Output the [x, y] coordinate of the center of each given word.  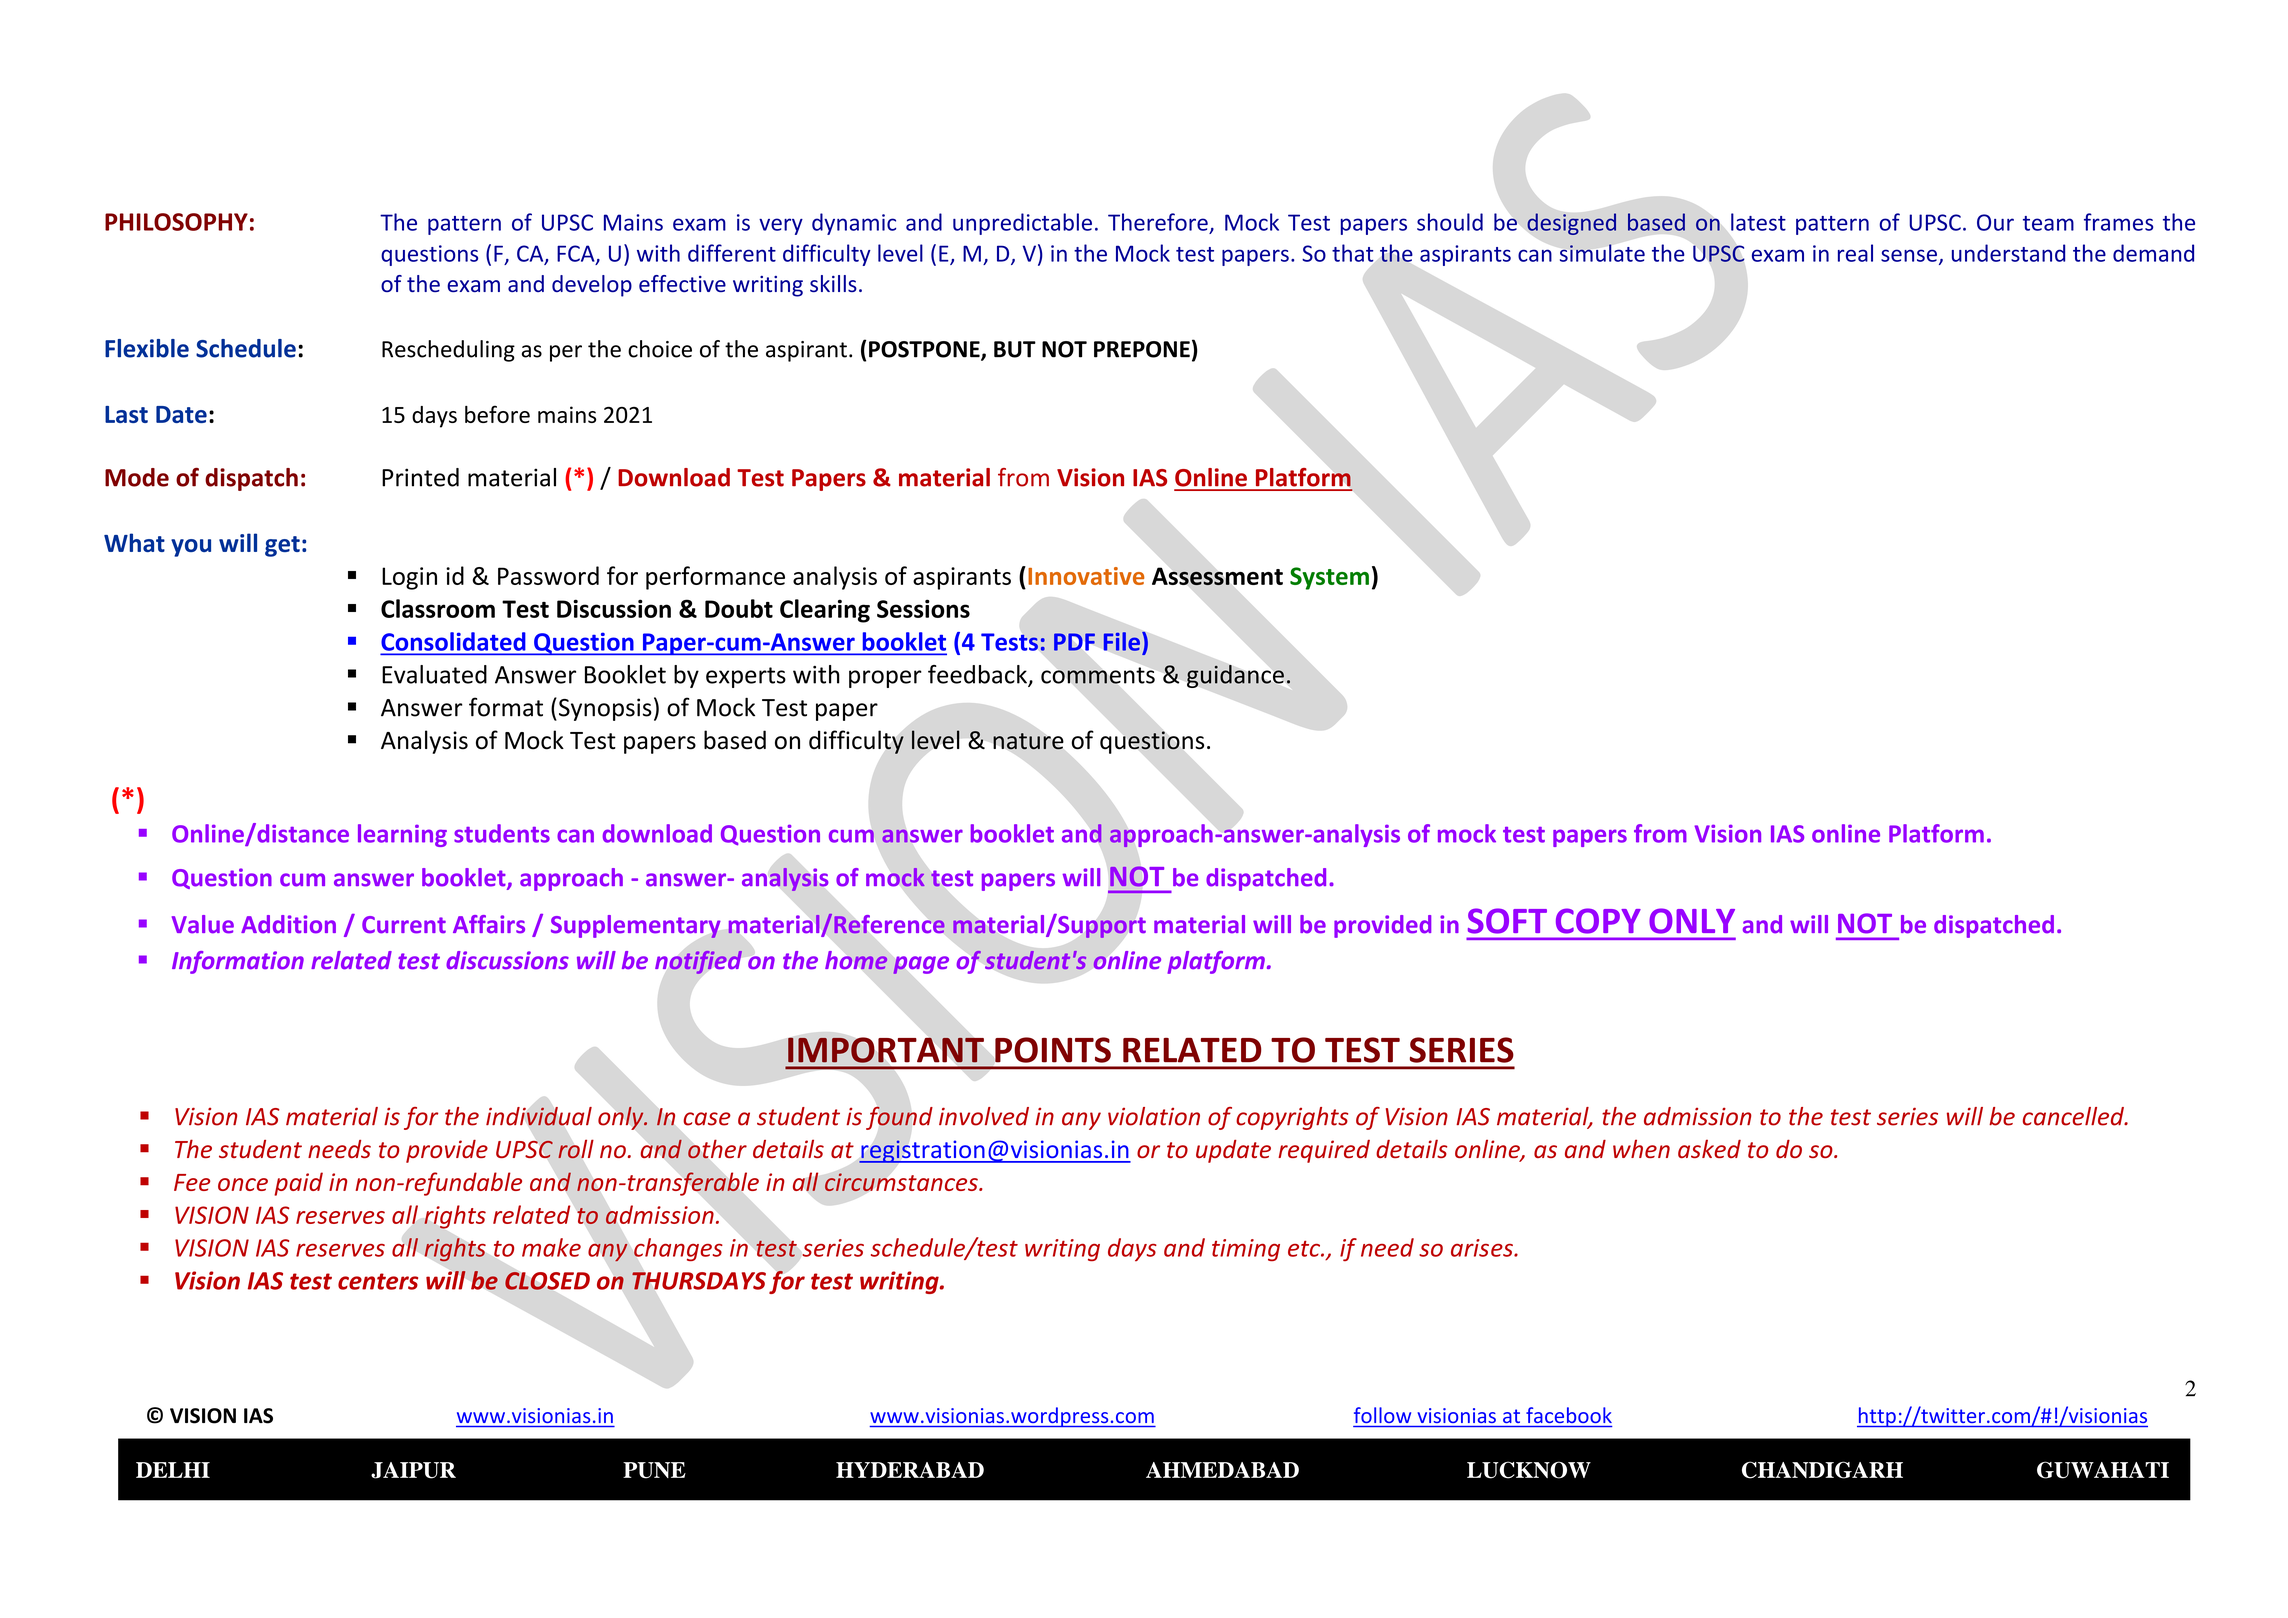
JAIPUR [413, 1470]
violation [1154, 1116]
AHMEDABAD [1222, 1470]
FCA [577, 254]
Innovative [1086, 576]
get [282, 546]
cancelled [2074, 1116]
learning [402, 835]
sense [1909, 255]
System [1329, 578]
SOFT [1507, 921]
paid [298, 1184]
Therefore [1158, 222]
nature [1028, 741]
